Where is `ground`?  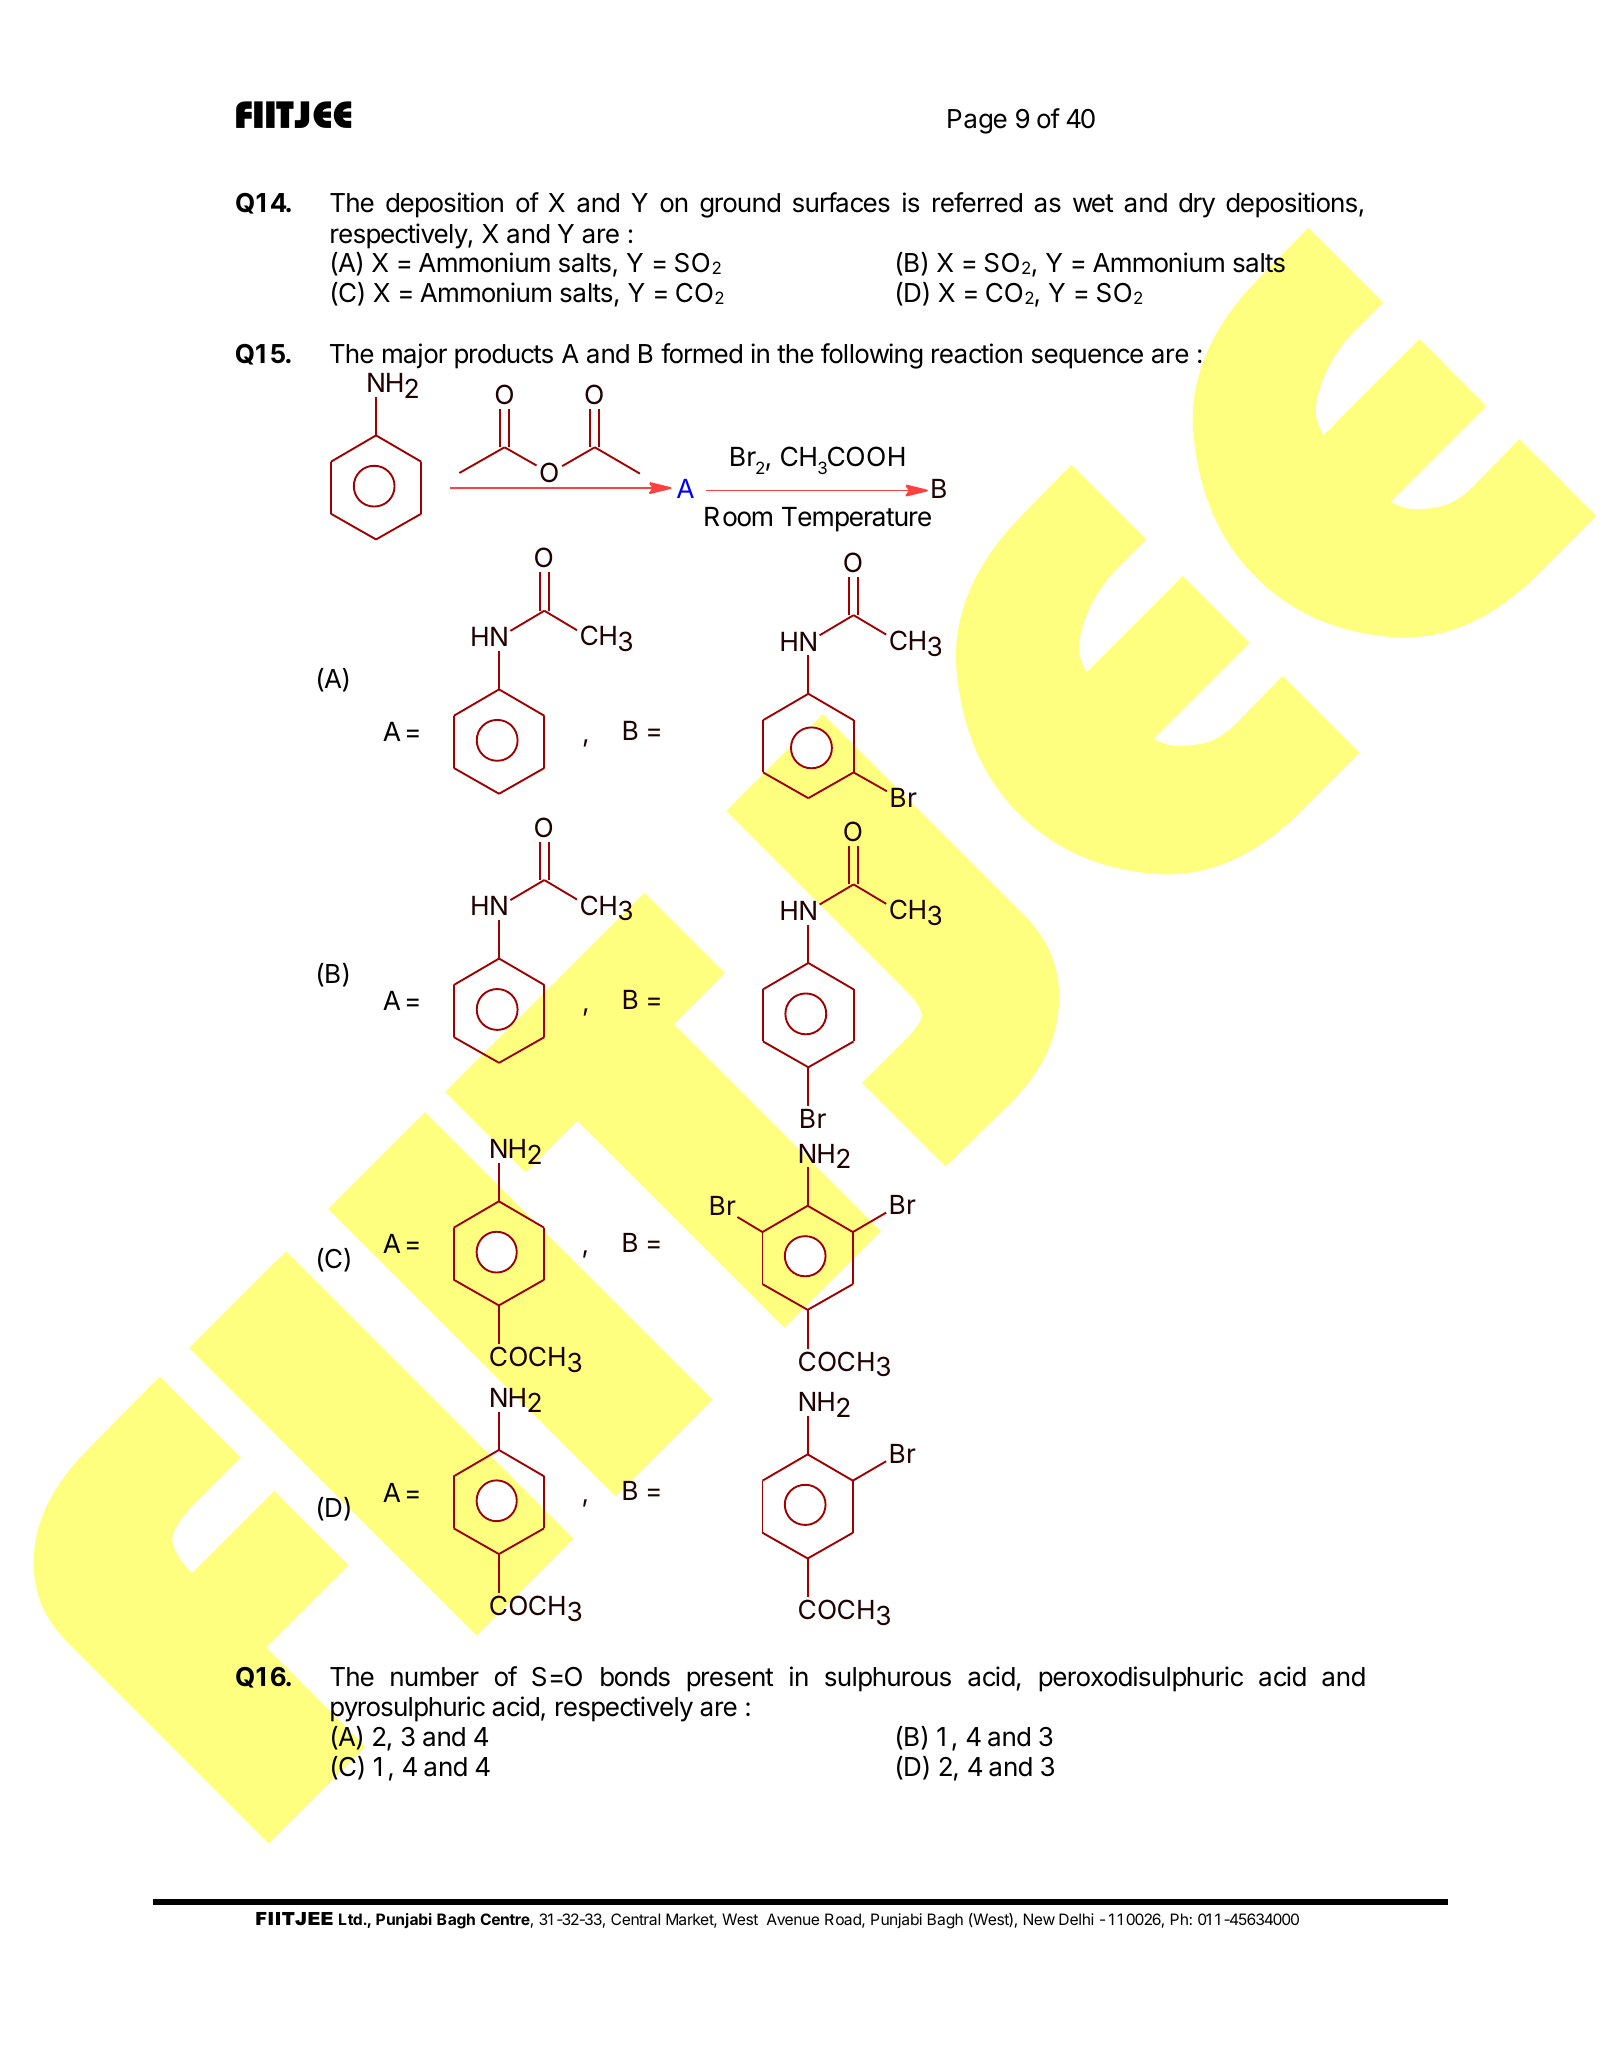 ground is located at coordinates (740, 205).
